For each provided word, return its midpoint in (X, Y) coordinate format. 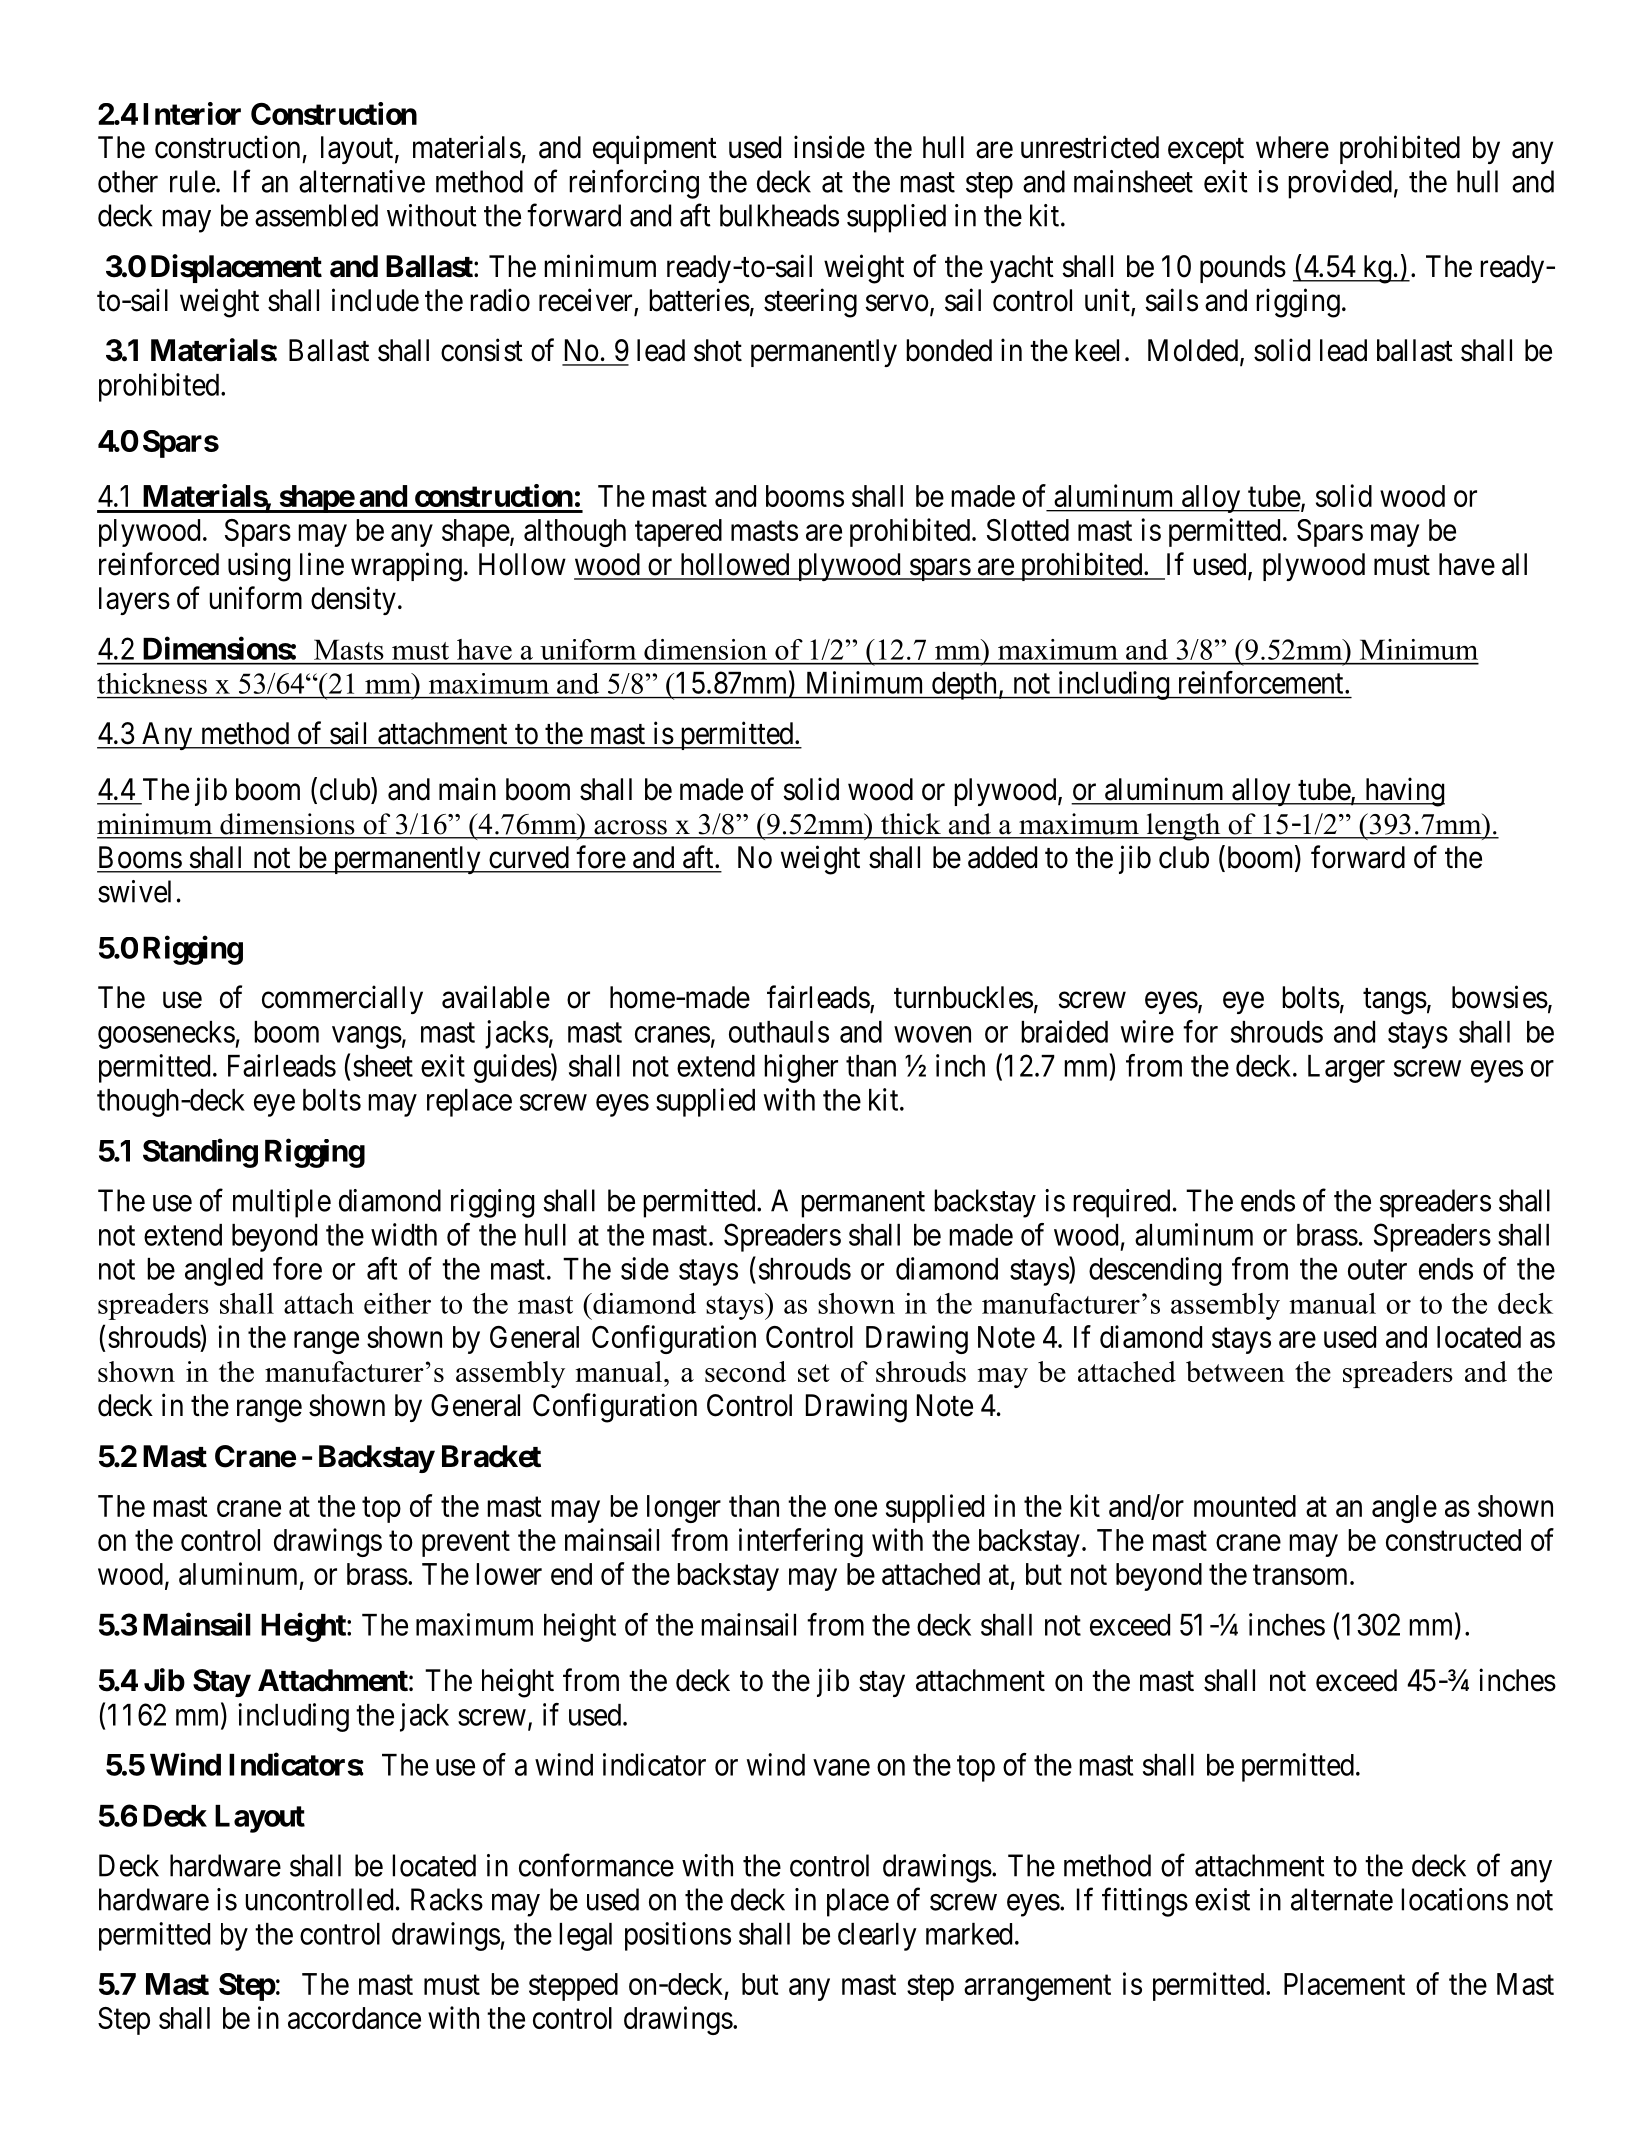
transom (1302, 1575)
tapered (678, 533)
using (259, 567)
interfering (801, 1542)
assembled (316, 215)
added (1002, 857)
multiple (282, 1203)
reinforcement (1262, 682)
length (1183, 827)
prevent (466, 1544)
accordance (354, 2018)
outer (1377, 1270)
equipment (655, 149)
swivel (134, 891)
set (814, 1373)
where (1292, 147)
